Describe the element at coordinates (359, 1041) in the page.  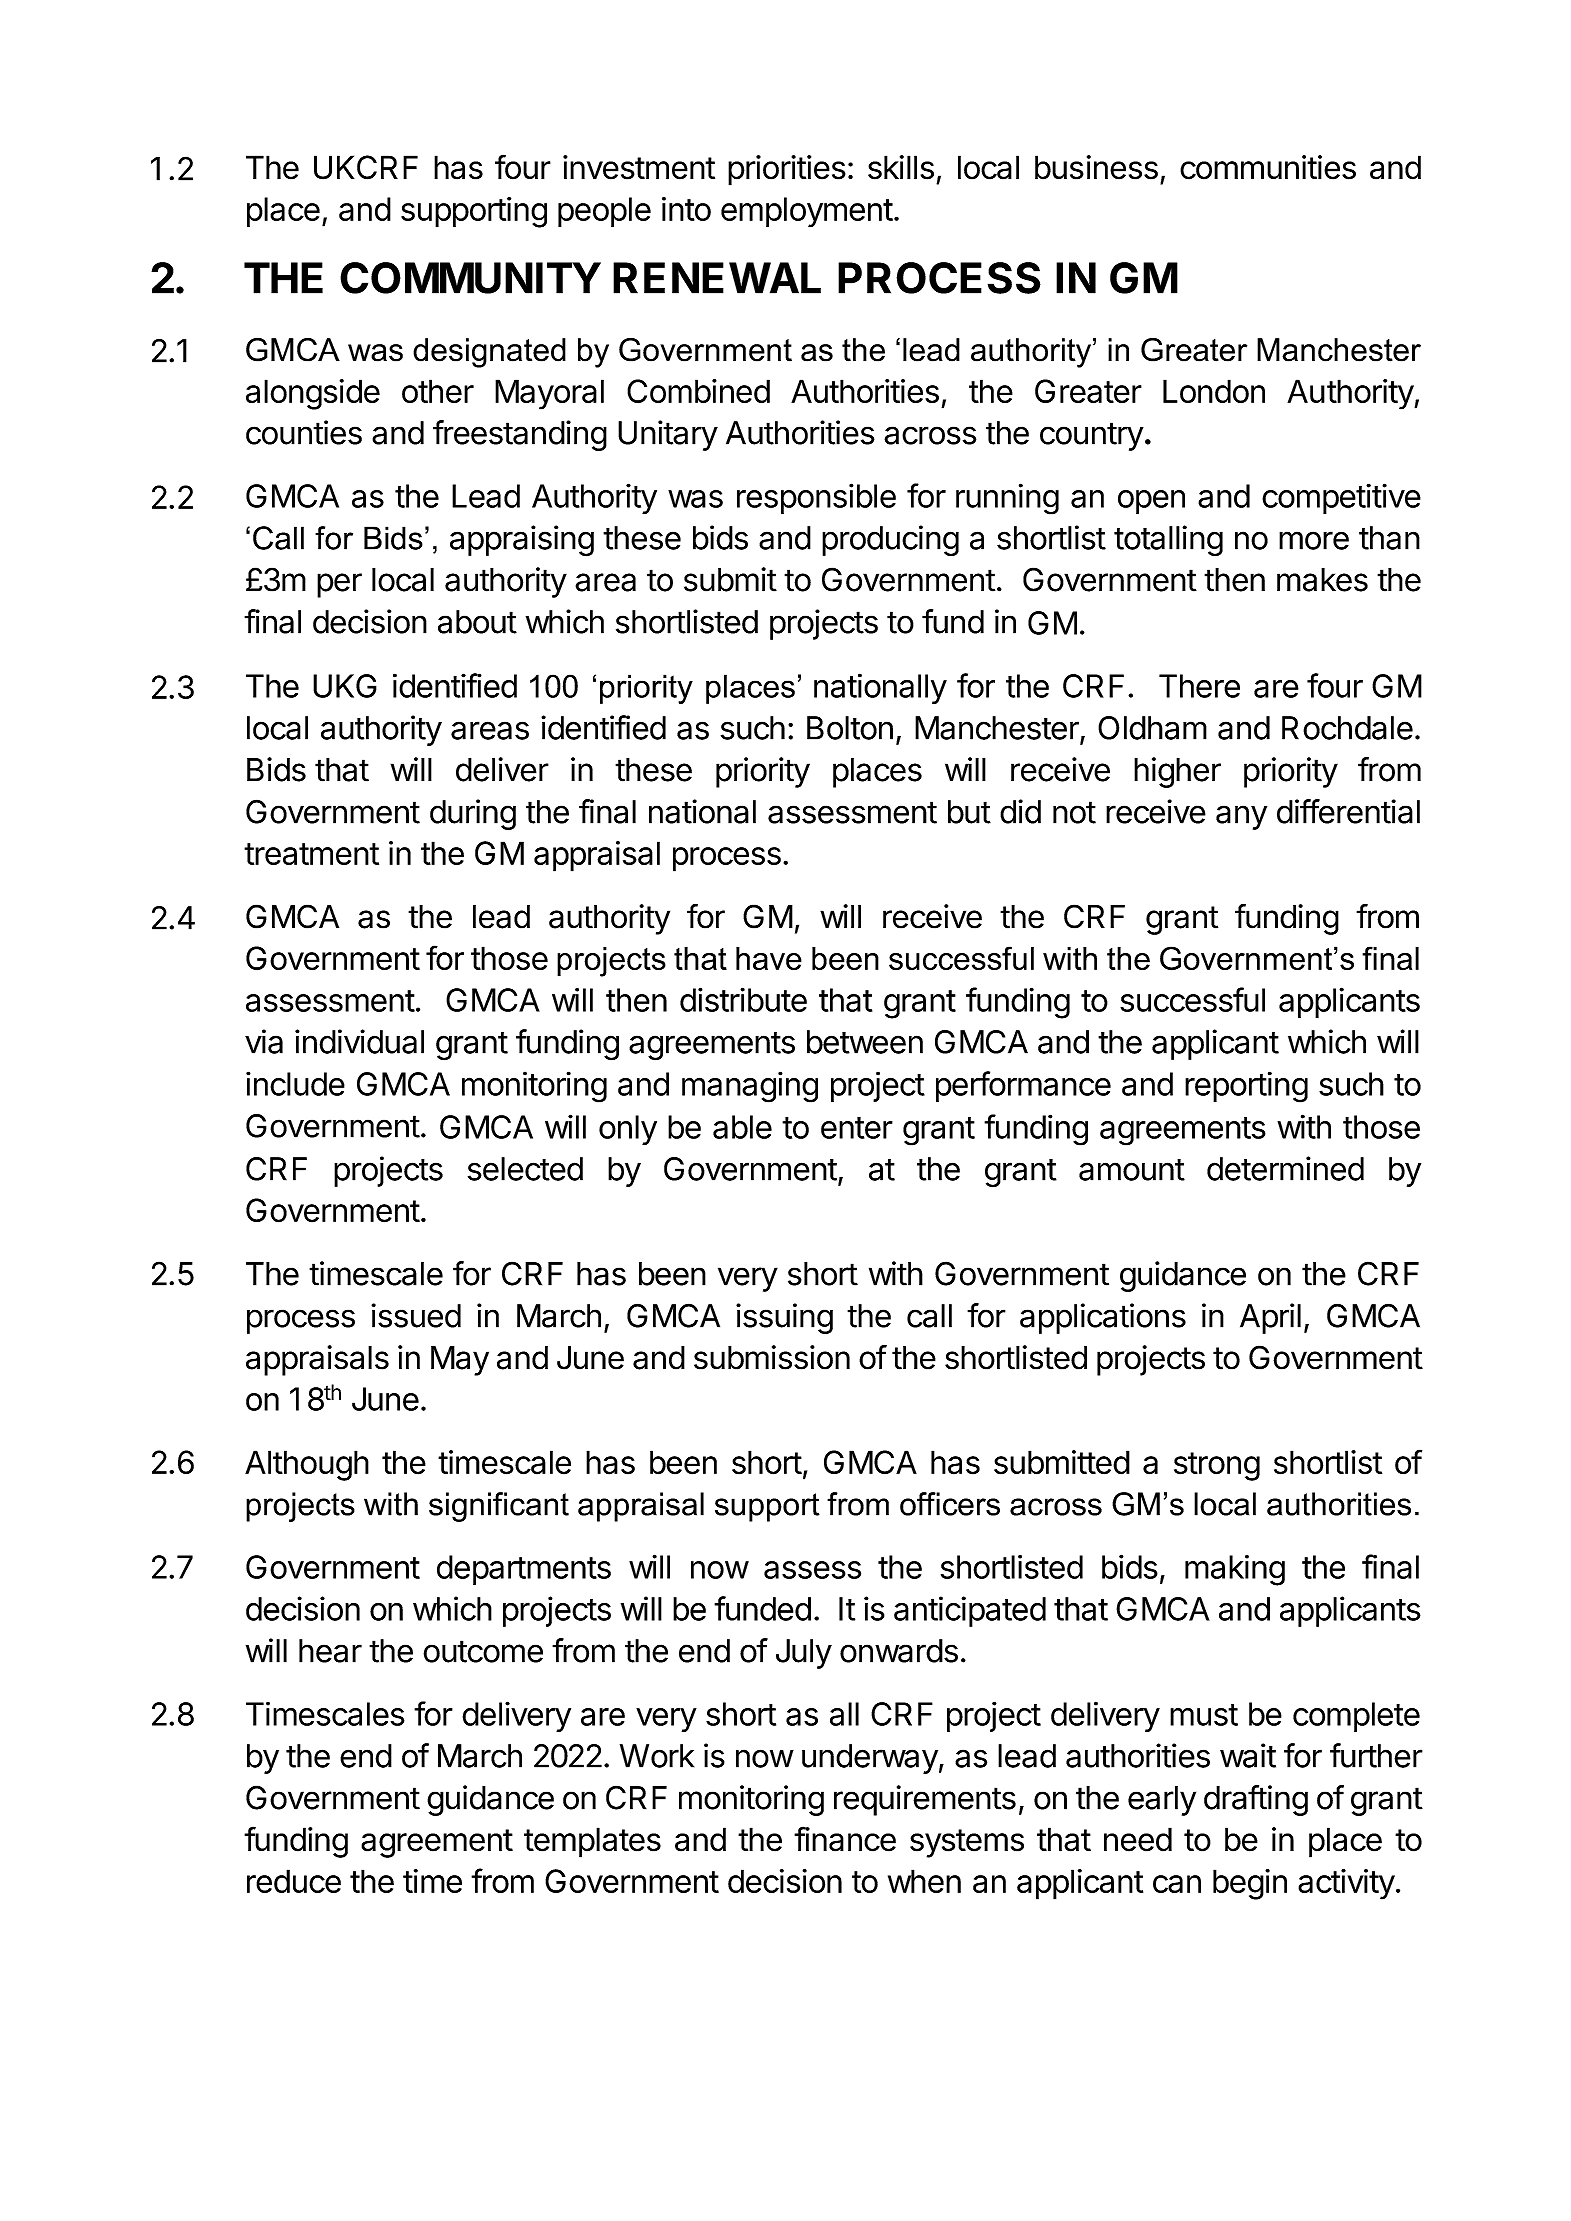
I see `individual` at that location.
